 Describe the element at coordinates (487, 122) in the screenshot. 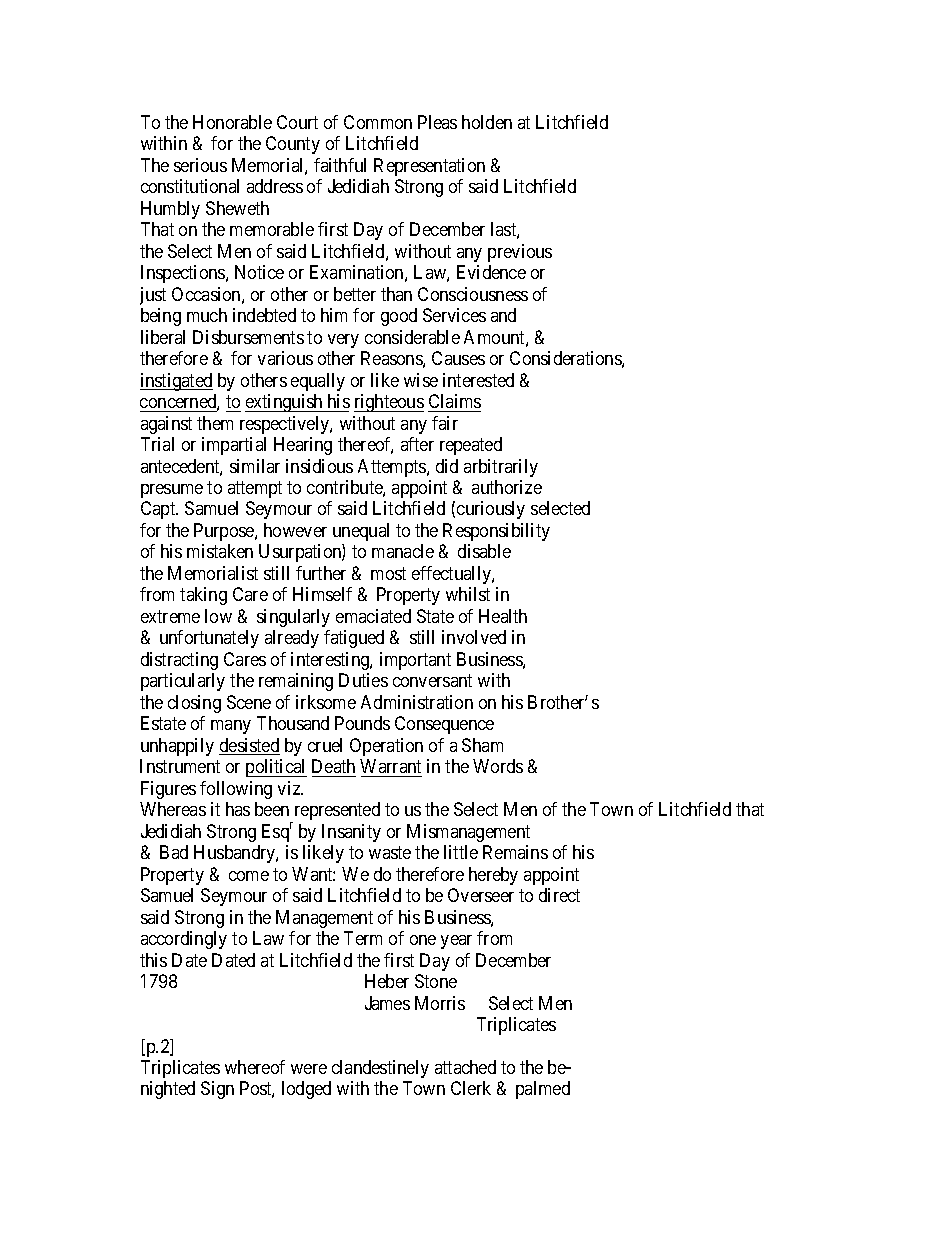

I see `holden` at that location.
